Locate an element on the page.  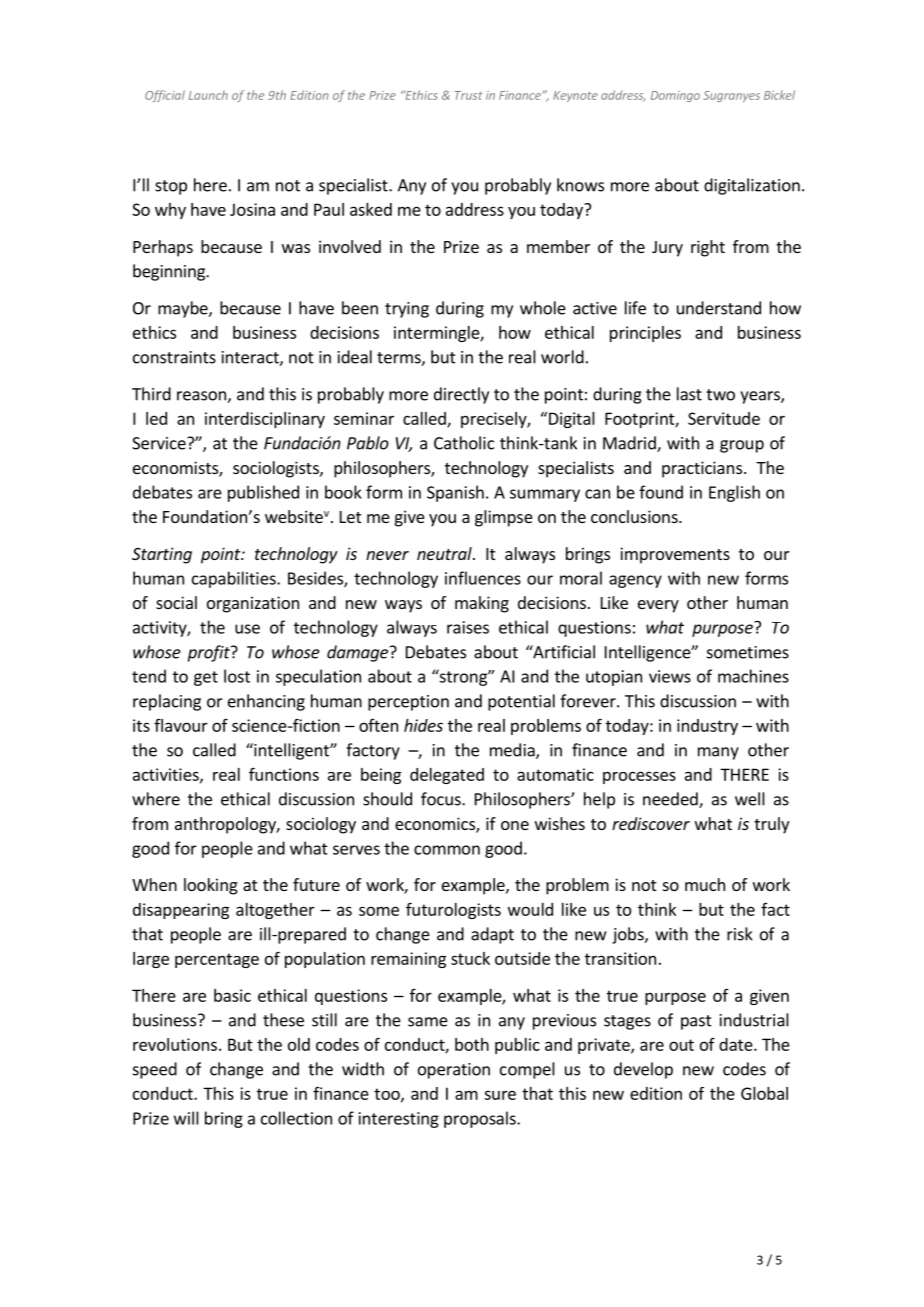
every is located at coordinates (658, 606).
